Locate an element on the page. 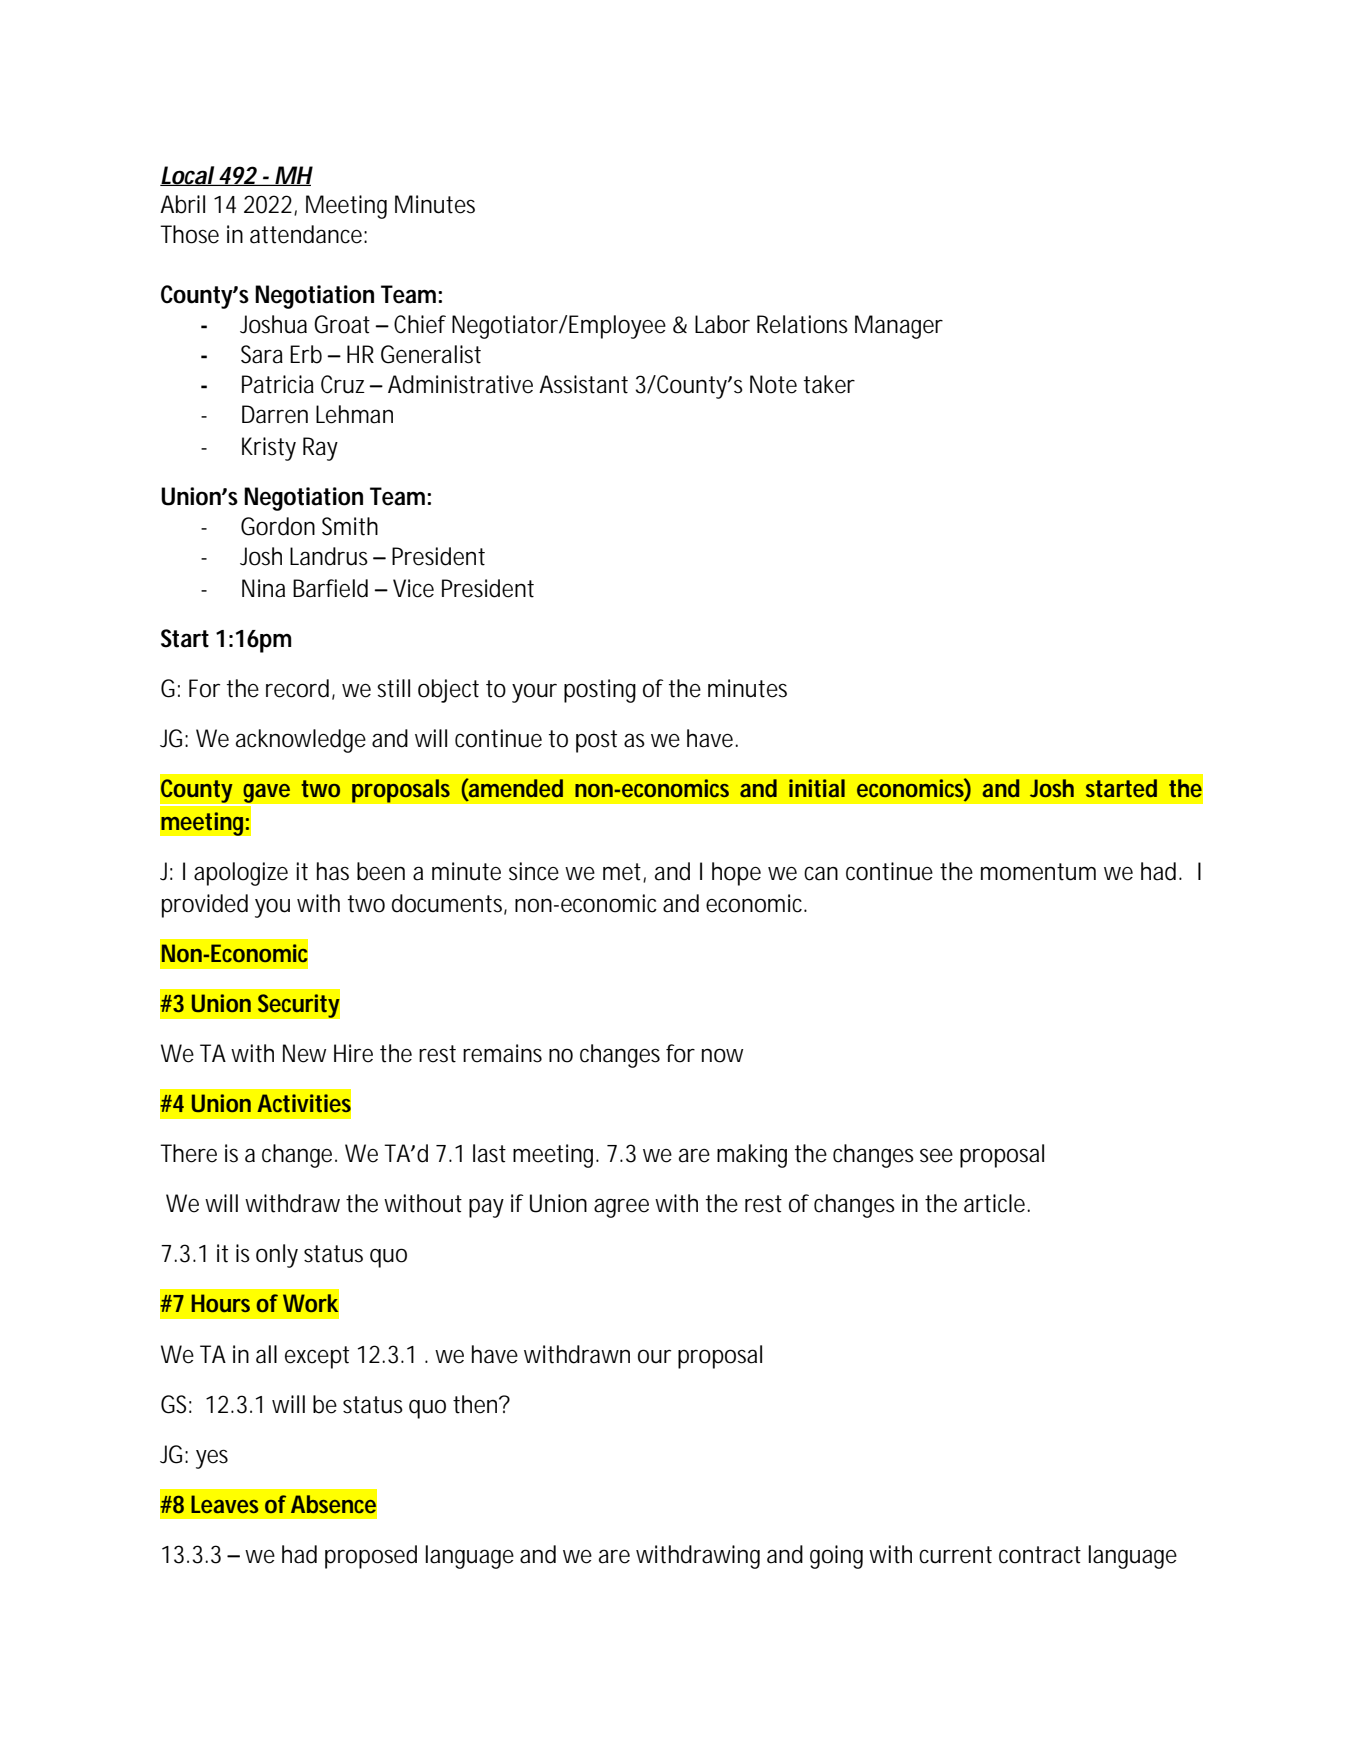 This page has height=1763, width=1363. Labor is located at coordinates (722, 324).
